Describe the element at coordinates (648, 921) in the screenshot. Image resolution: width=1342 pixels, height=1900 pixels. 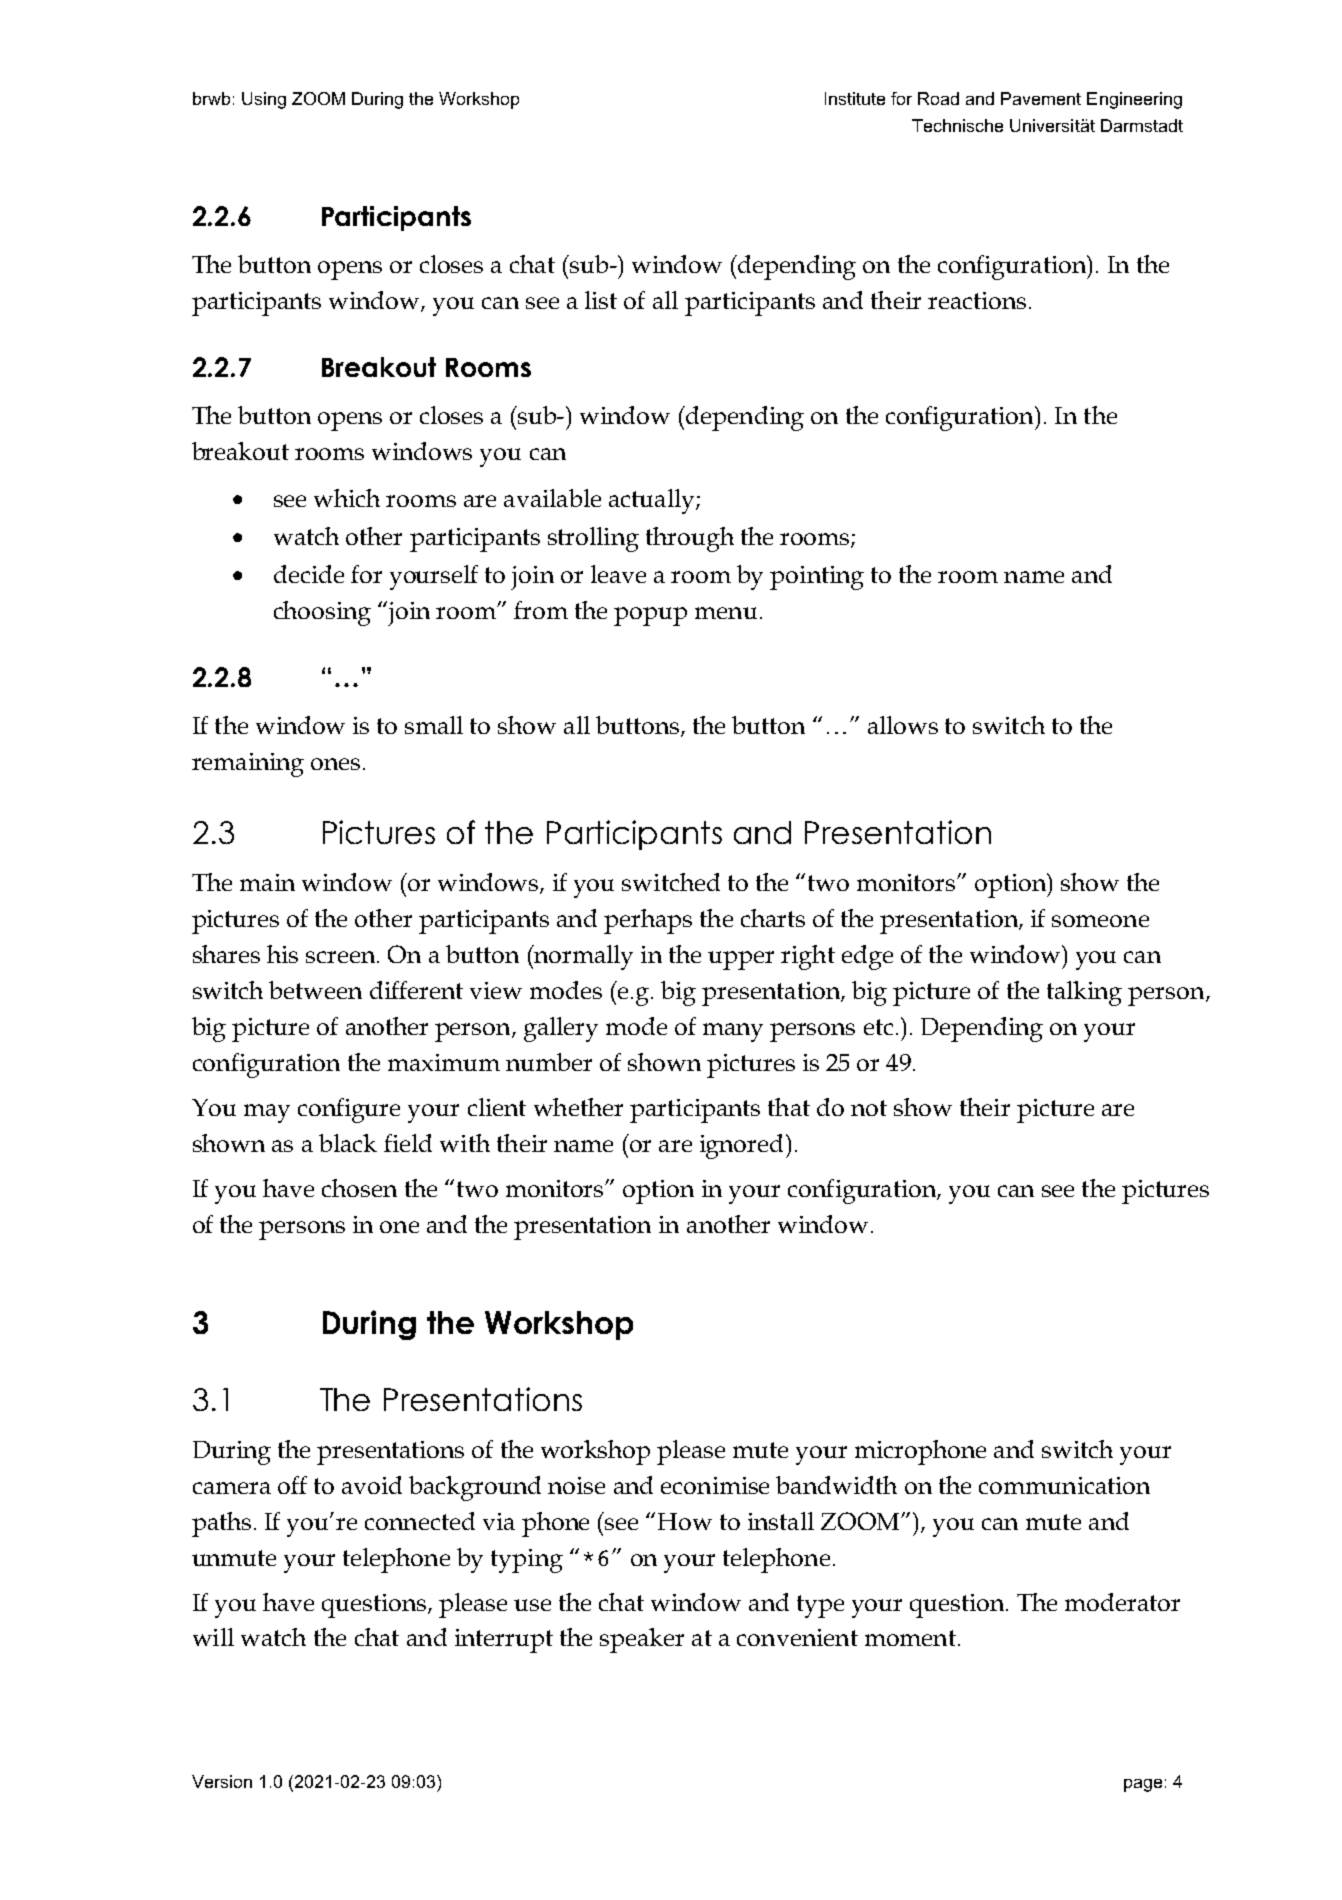
I see `perhaps` at that location.
